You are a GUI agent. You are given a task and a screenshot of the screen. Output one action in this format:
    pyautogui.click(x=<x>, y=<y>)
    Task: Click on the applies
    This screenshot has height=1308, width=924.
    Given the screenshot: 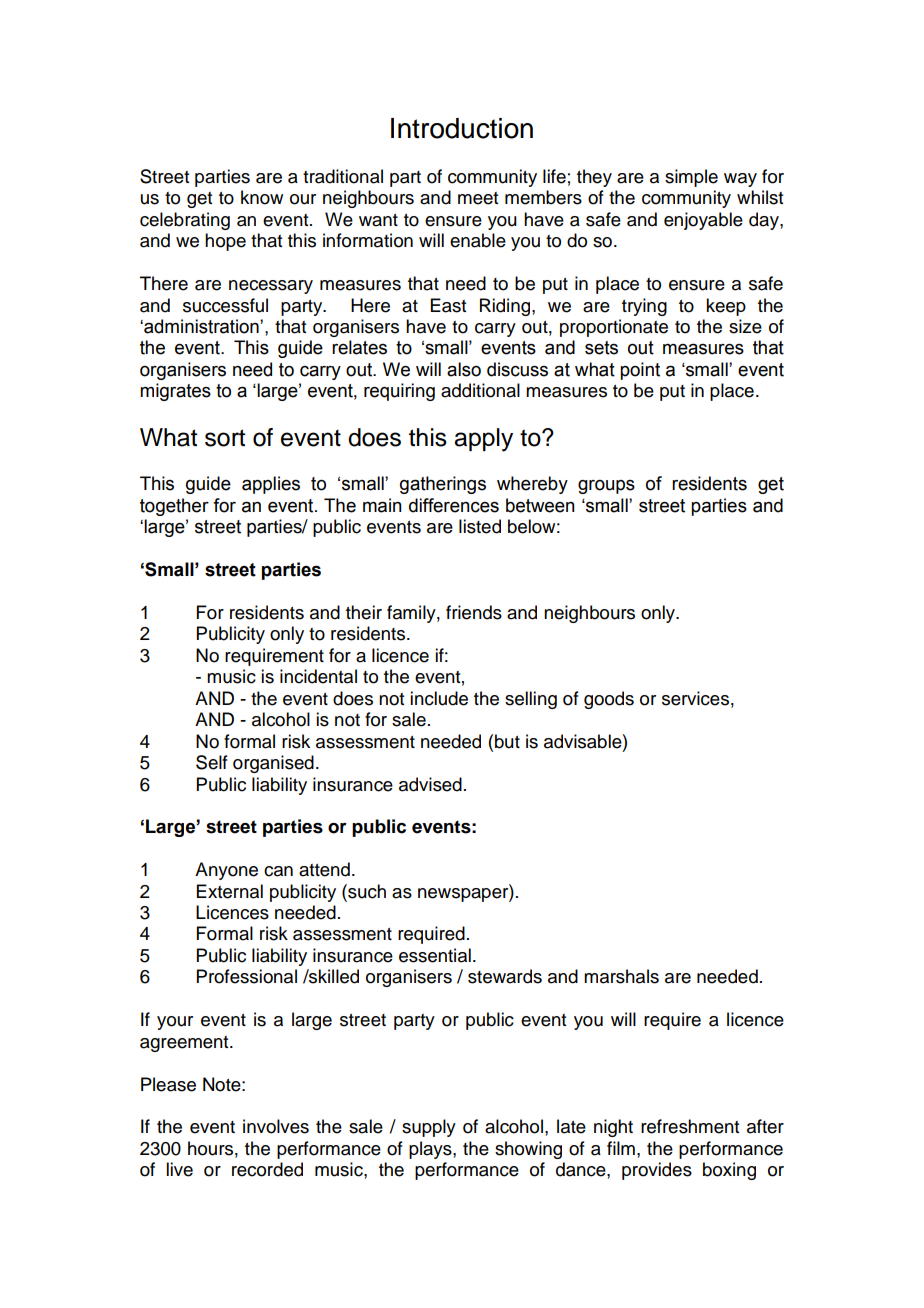 What is the action you would take?
    pyautogui.click(x=271, y=485)
